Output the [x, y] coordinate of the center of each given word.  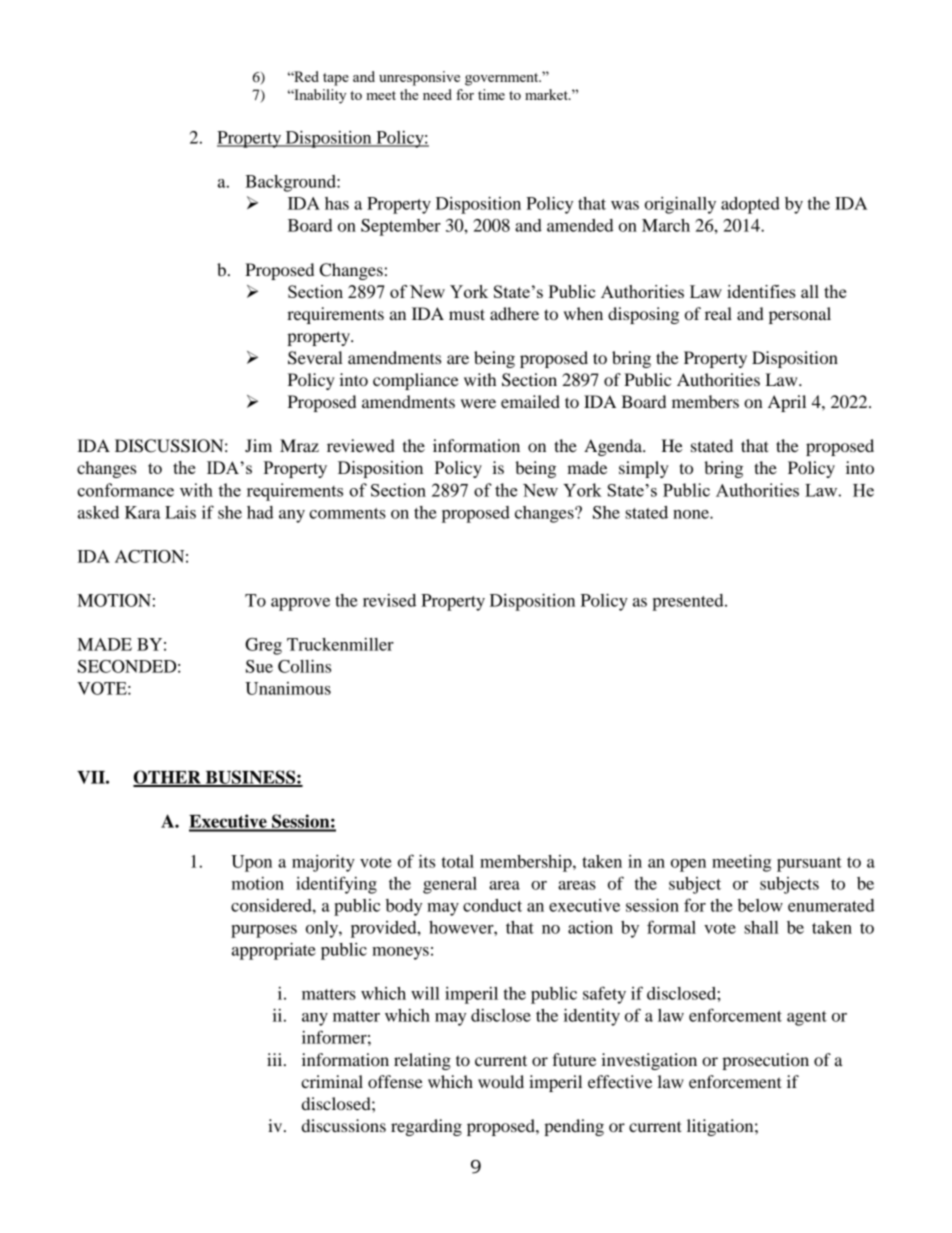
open [688, 865]
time [491, 94]
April [787, 403]
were [478, 403]
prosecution [765, 1061]
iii [276, 1059]
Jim [258, 445]
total [458, 861]
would [501, 1081]
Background [291, 183]
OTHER [168, 778]
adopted [750, 205]
